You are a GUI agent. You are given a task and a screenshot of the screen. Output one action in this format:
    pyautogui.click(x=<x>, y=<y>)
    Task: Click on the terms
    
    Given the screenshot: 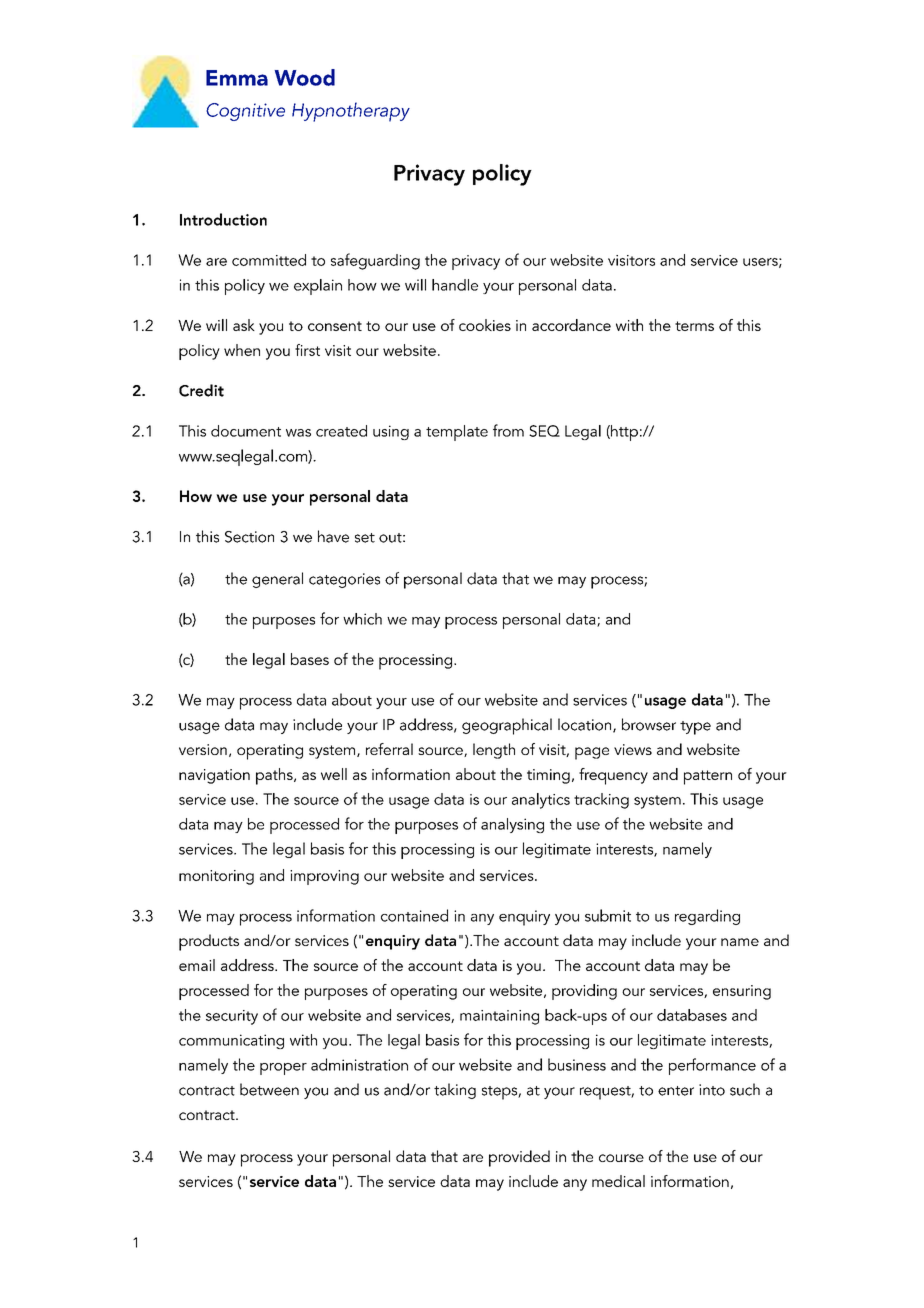 What is the action you would take?
    pyautogui.click(x=694, y=326)
